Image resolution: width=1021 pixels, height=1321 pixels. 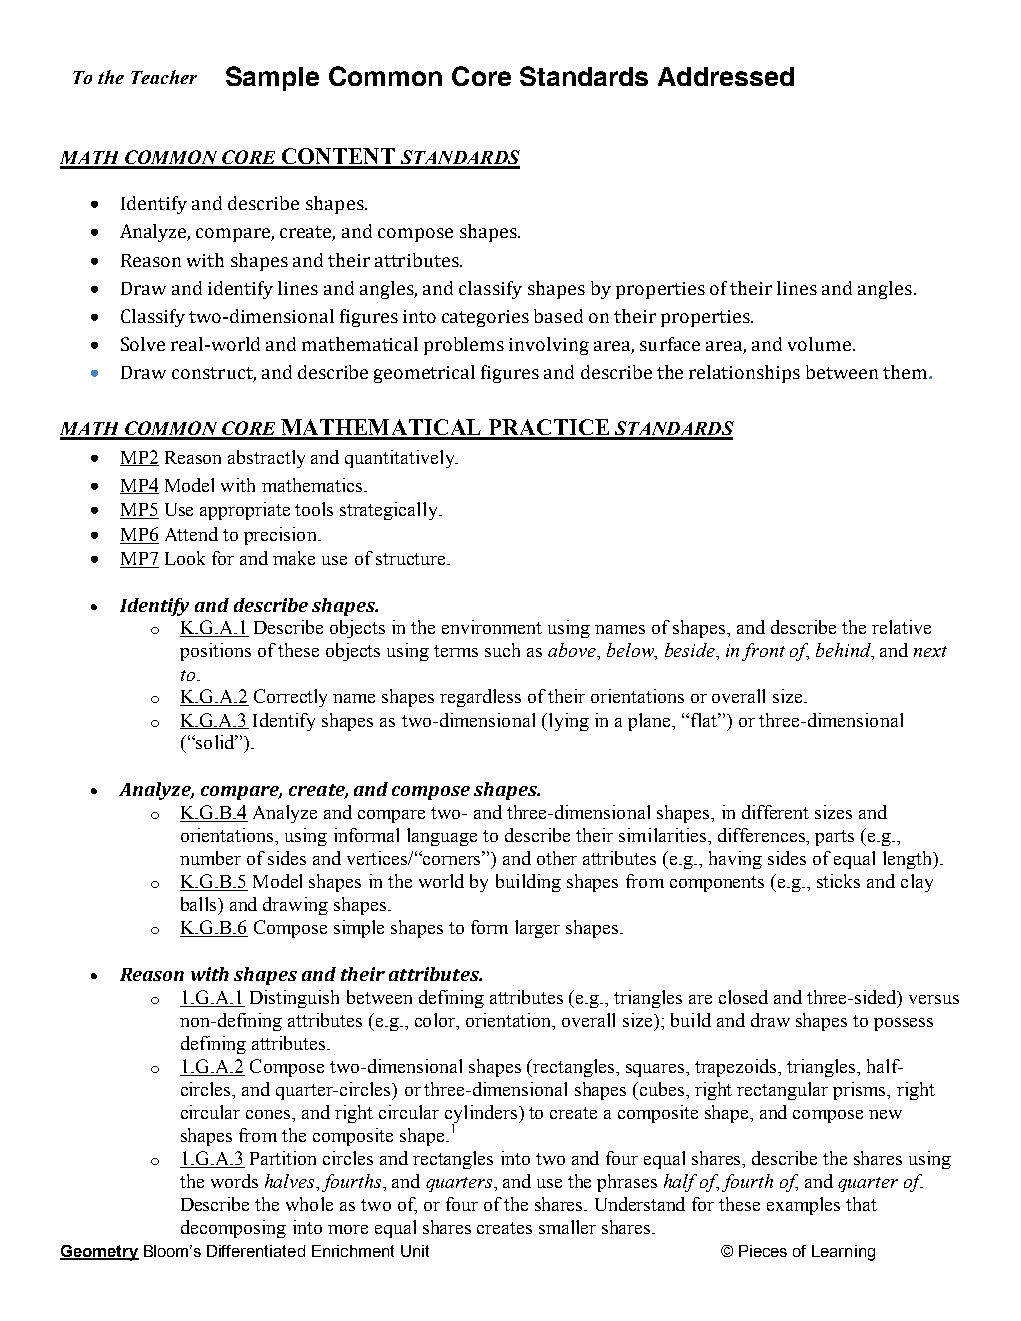 What do you see at coordinates (210, 858) in the screenshot?
I see `number` at bounding box center [210, 858].
